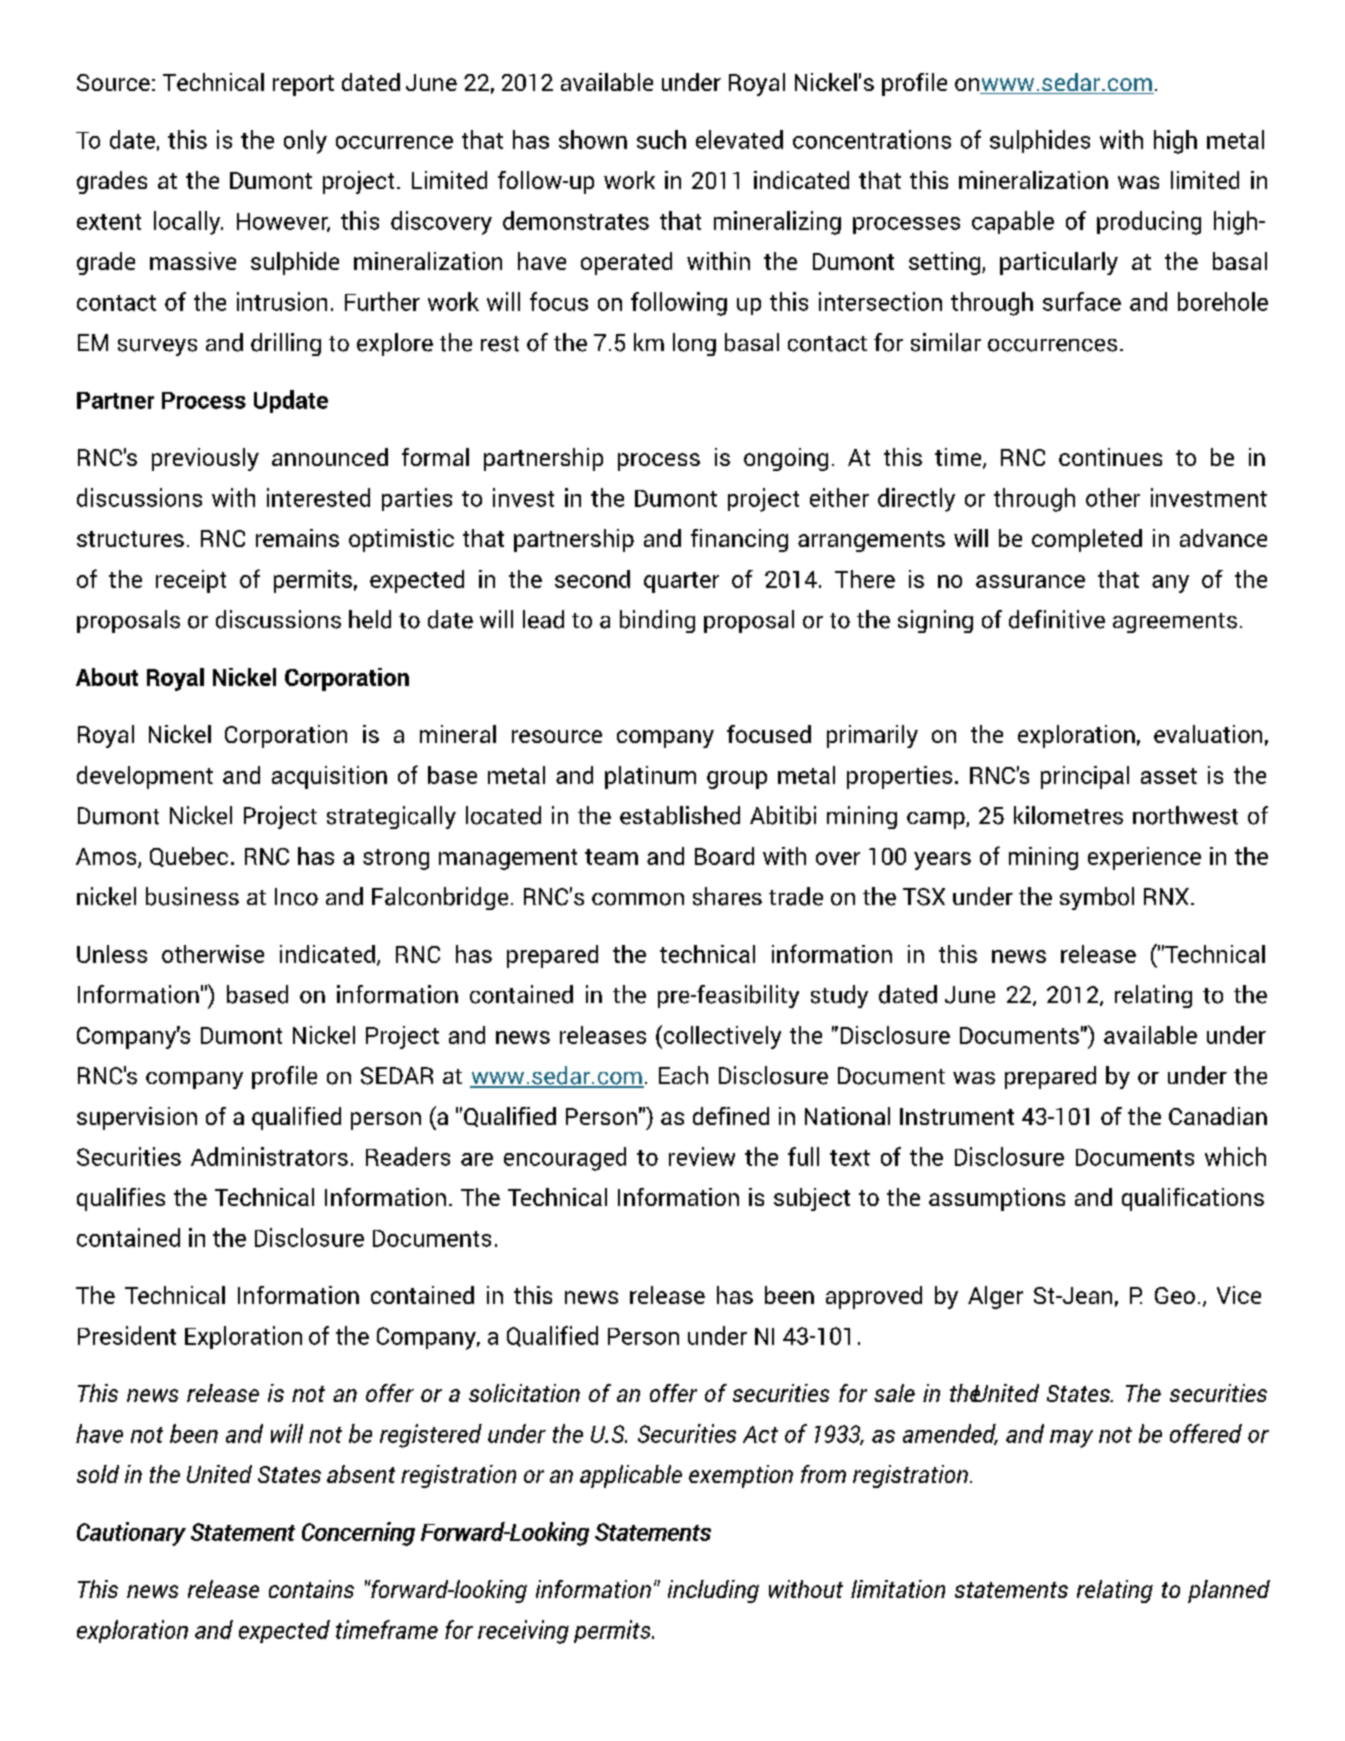 This document has width=1345, height=1741. What do you see at coordinates (739, 540) in the document?
I see `financing` at bounding box center [739, 540].
